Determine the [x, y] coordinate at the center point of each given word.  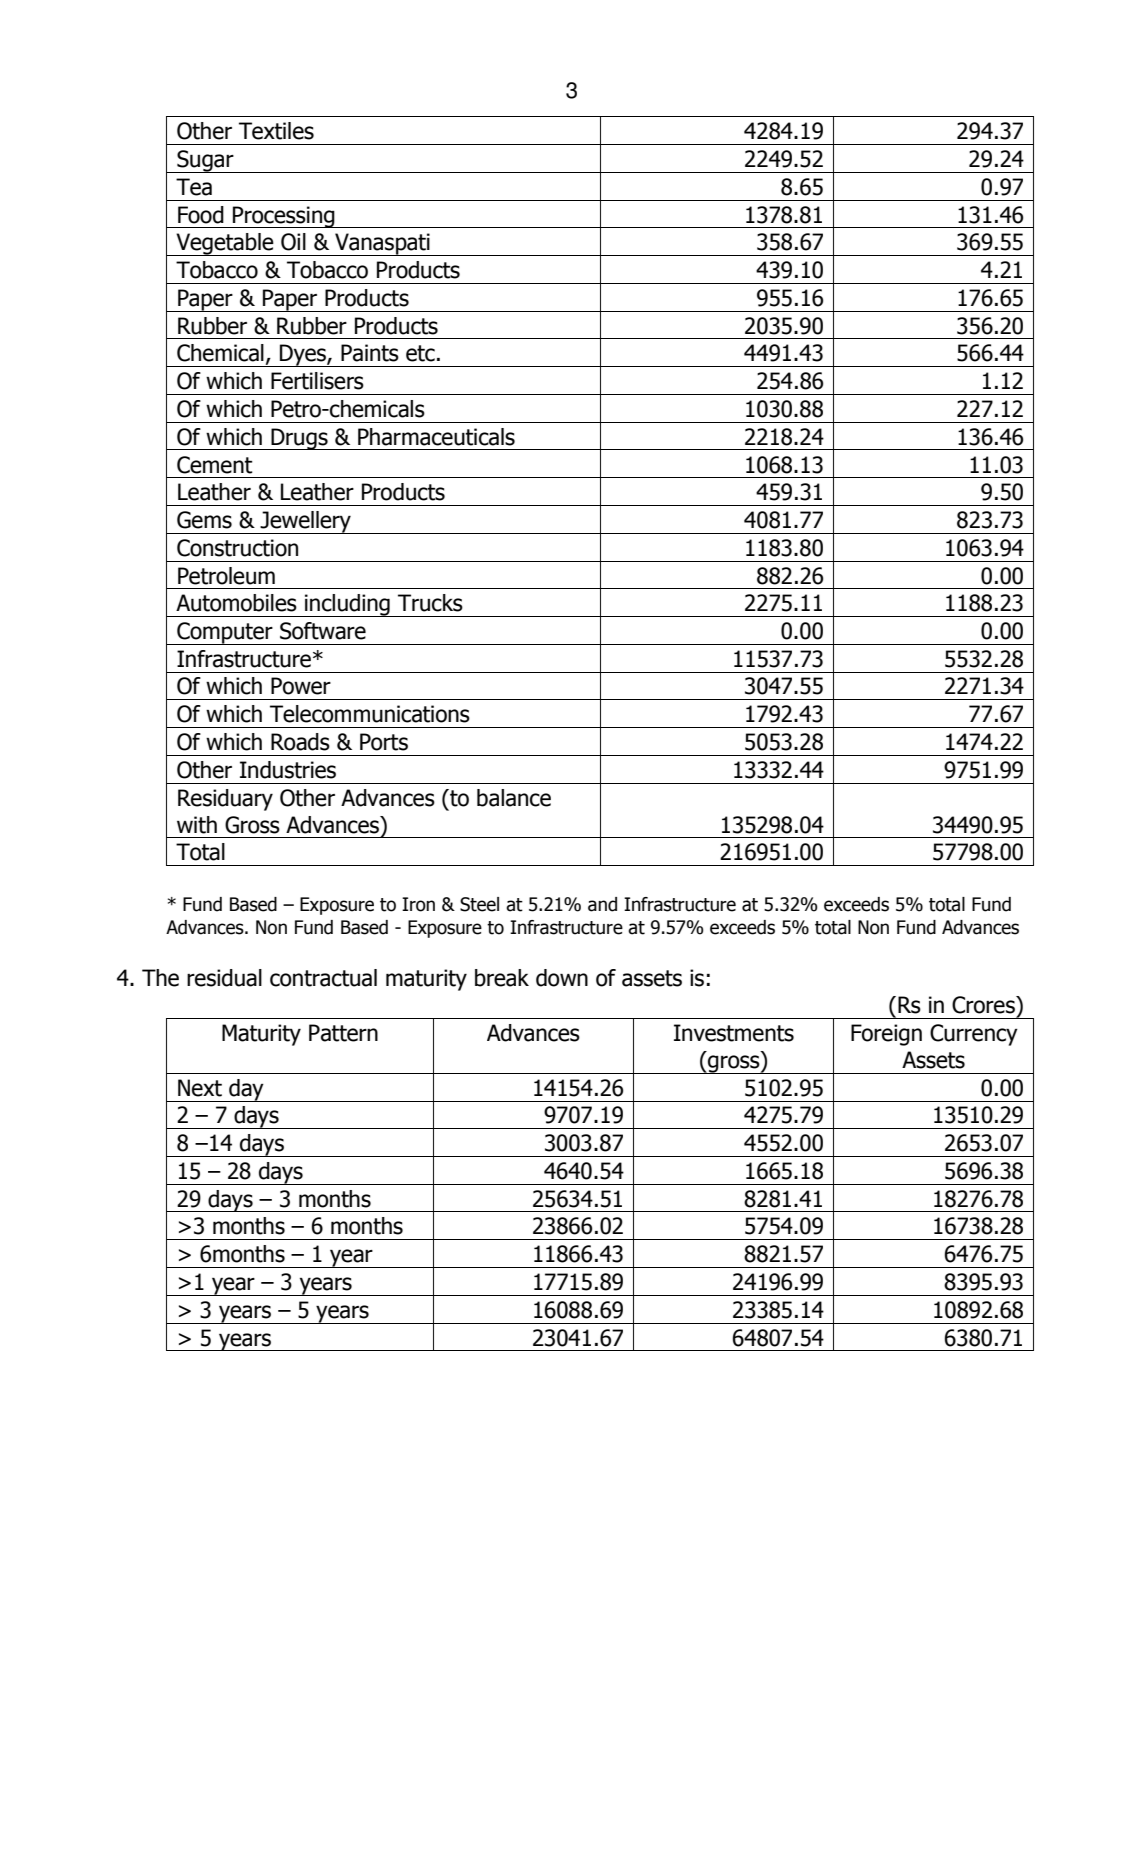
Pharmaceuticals [436, 437]
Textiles [276, 131]
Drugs [299, 439]
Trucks [430, 603]
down [562, 978]
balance [514, 798]
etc [420, 353]
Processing [284, 217]
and [602, 904]
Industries [288, 770]
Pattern [343, 1033]
